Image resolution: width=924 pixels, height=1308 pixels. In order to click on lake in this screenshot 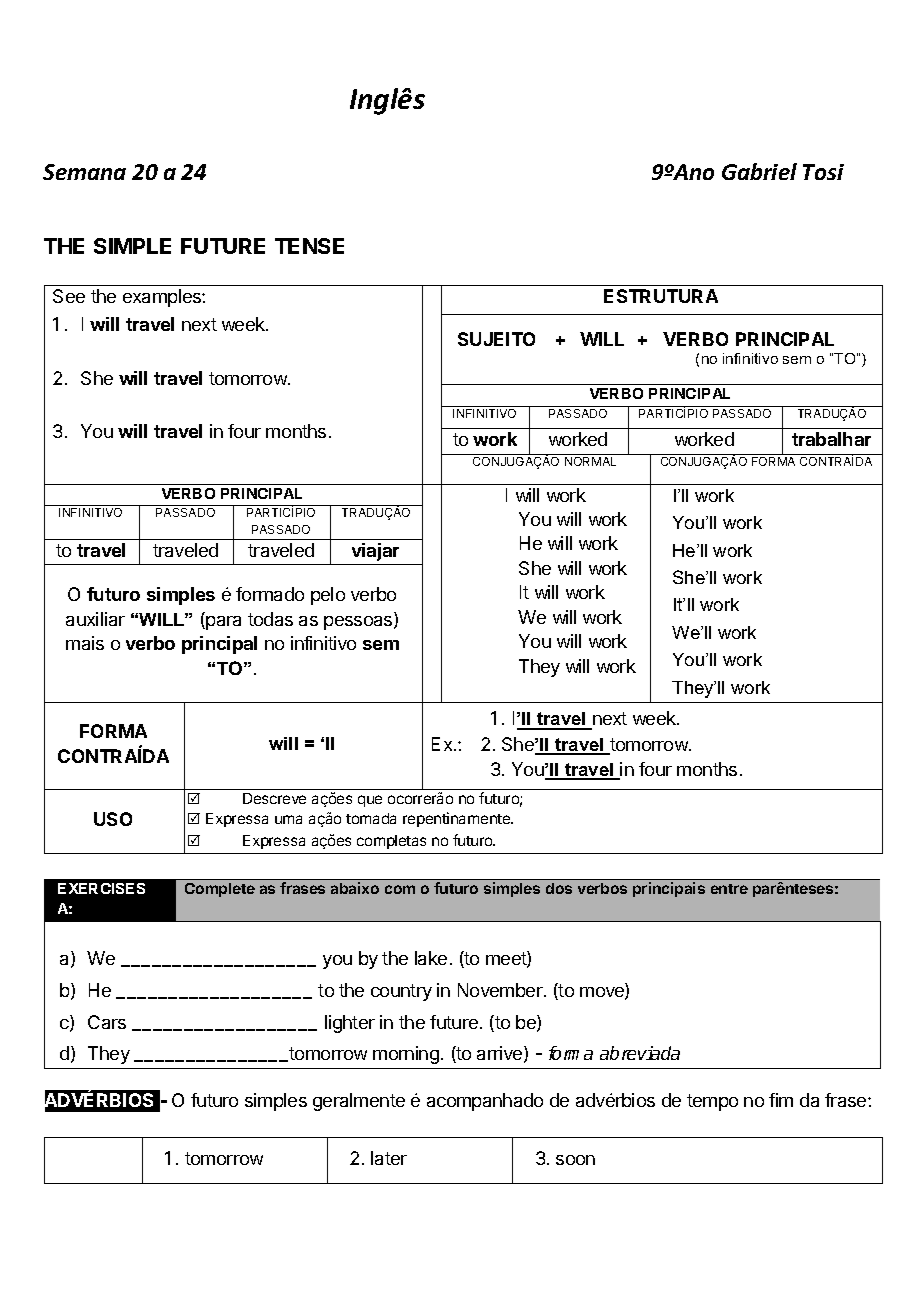, I will do `click(431, 958)`.
